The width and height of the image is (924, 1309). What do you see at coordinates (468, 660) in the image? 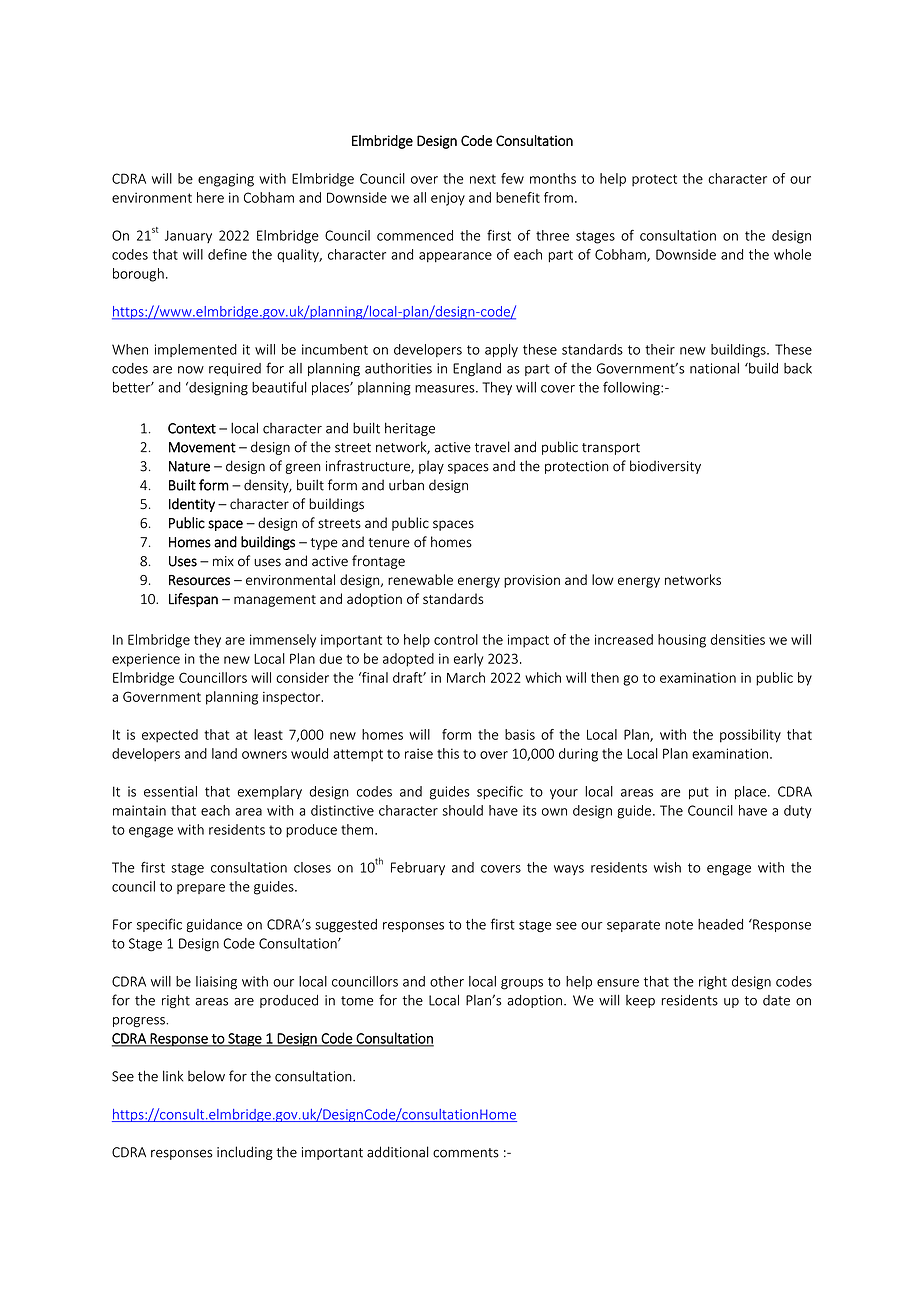
I see `early` at bounding box center [468, 660].
